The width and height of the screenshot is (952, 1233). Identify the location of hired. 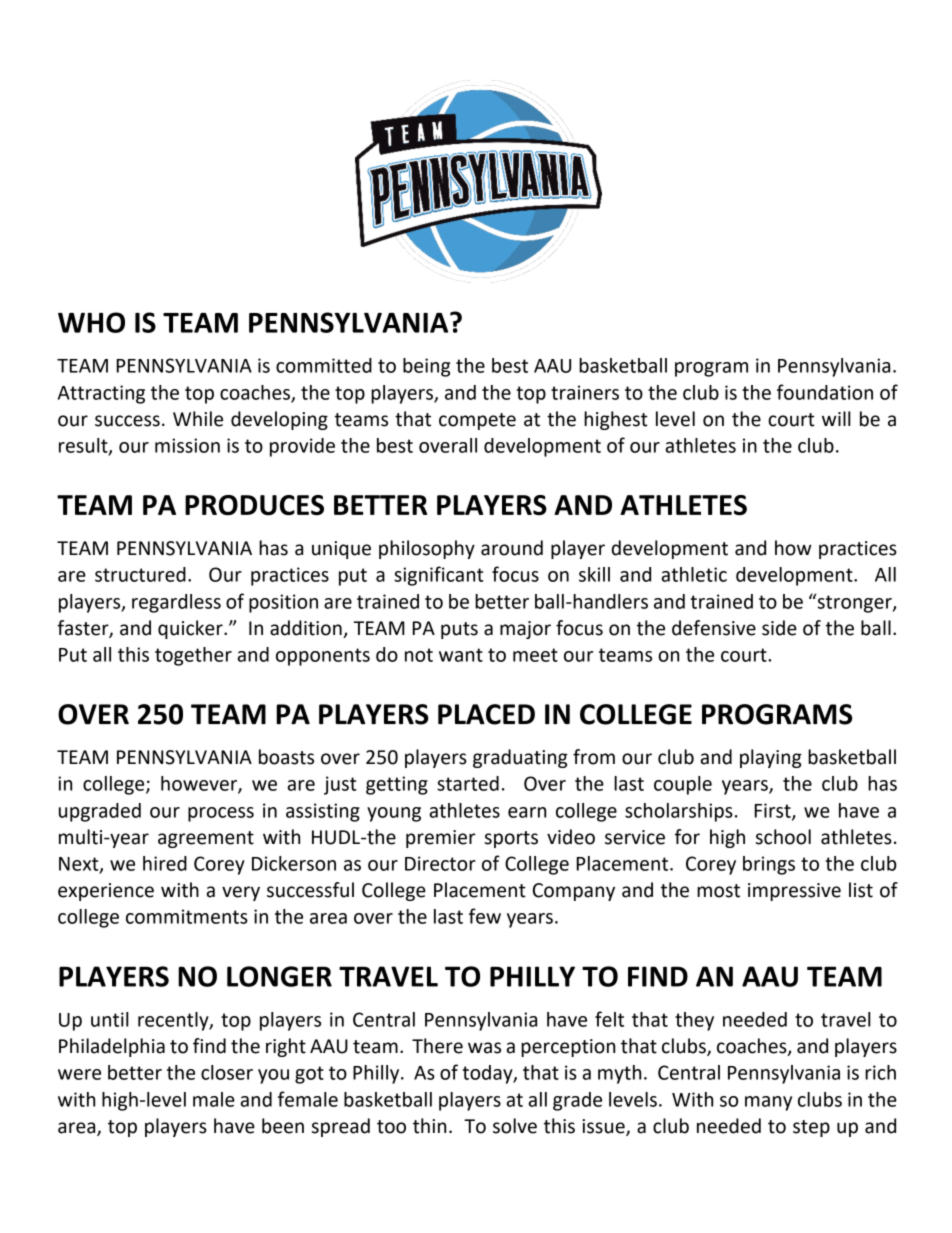
(165, 863).
